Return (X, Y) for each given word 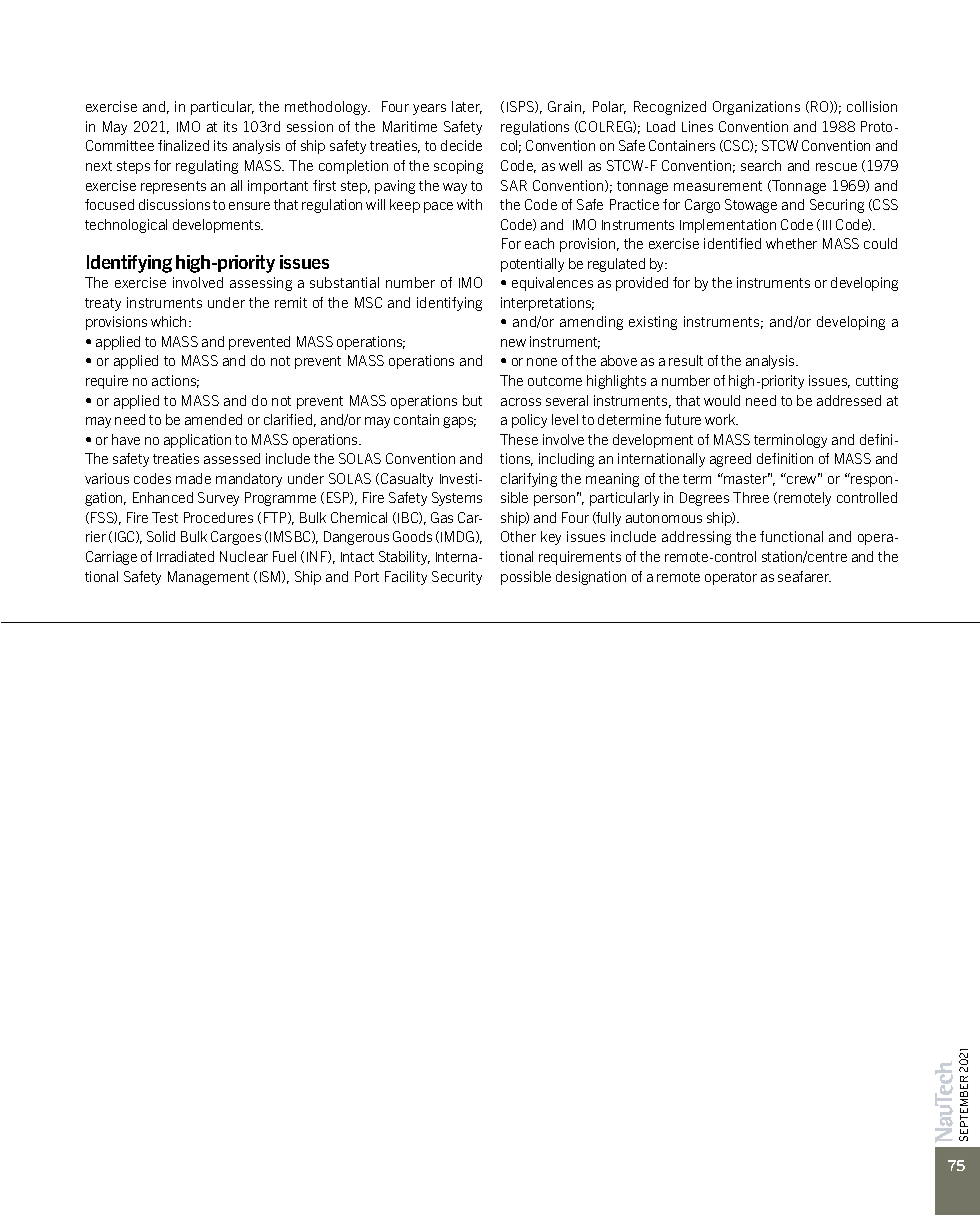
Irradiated (185, 556)
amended (213, 419)
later (467, 107)
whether (791, 243)
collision (872, 106)
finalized (183, 145)
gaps (459, 422)
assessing (261, 284)
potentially (532, 265)
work (721, 419)
